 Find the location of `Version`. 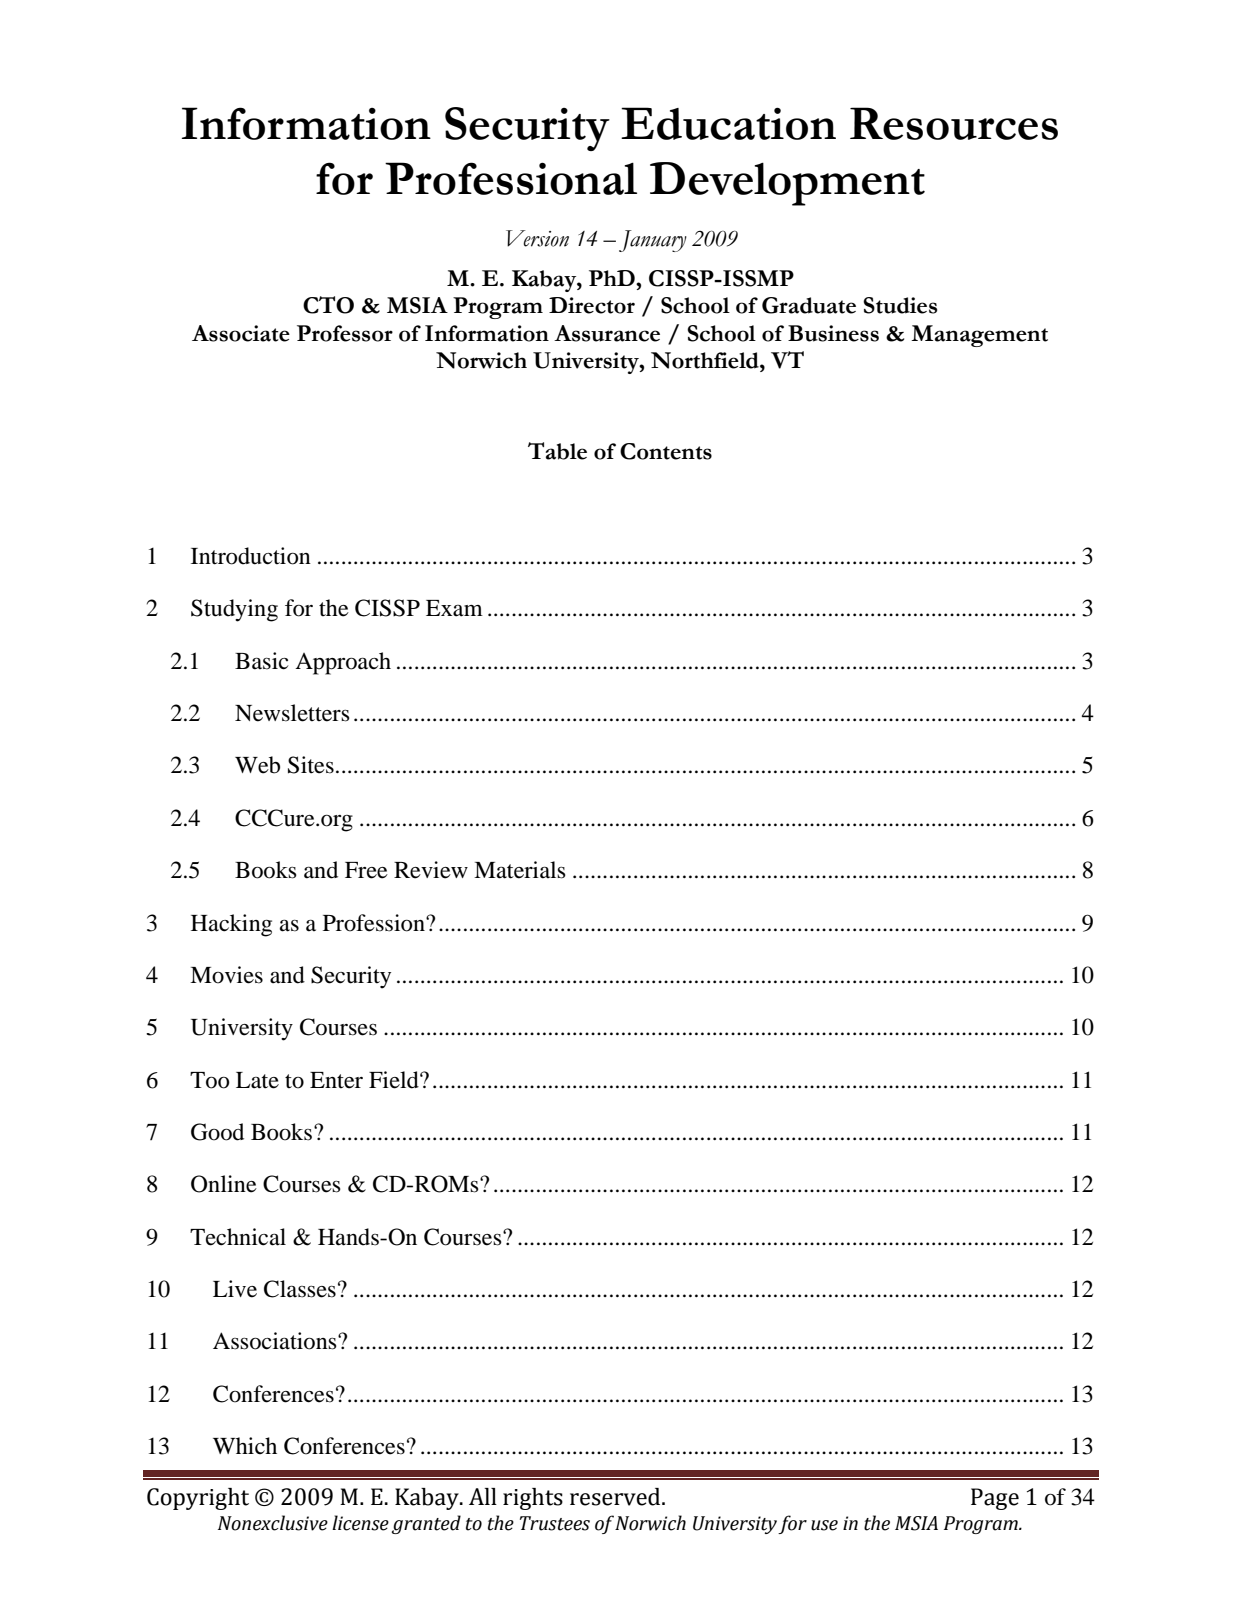

Version is located at coordinates (537, 238).
